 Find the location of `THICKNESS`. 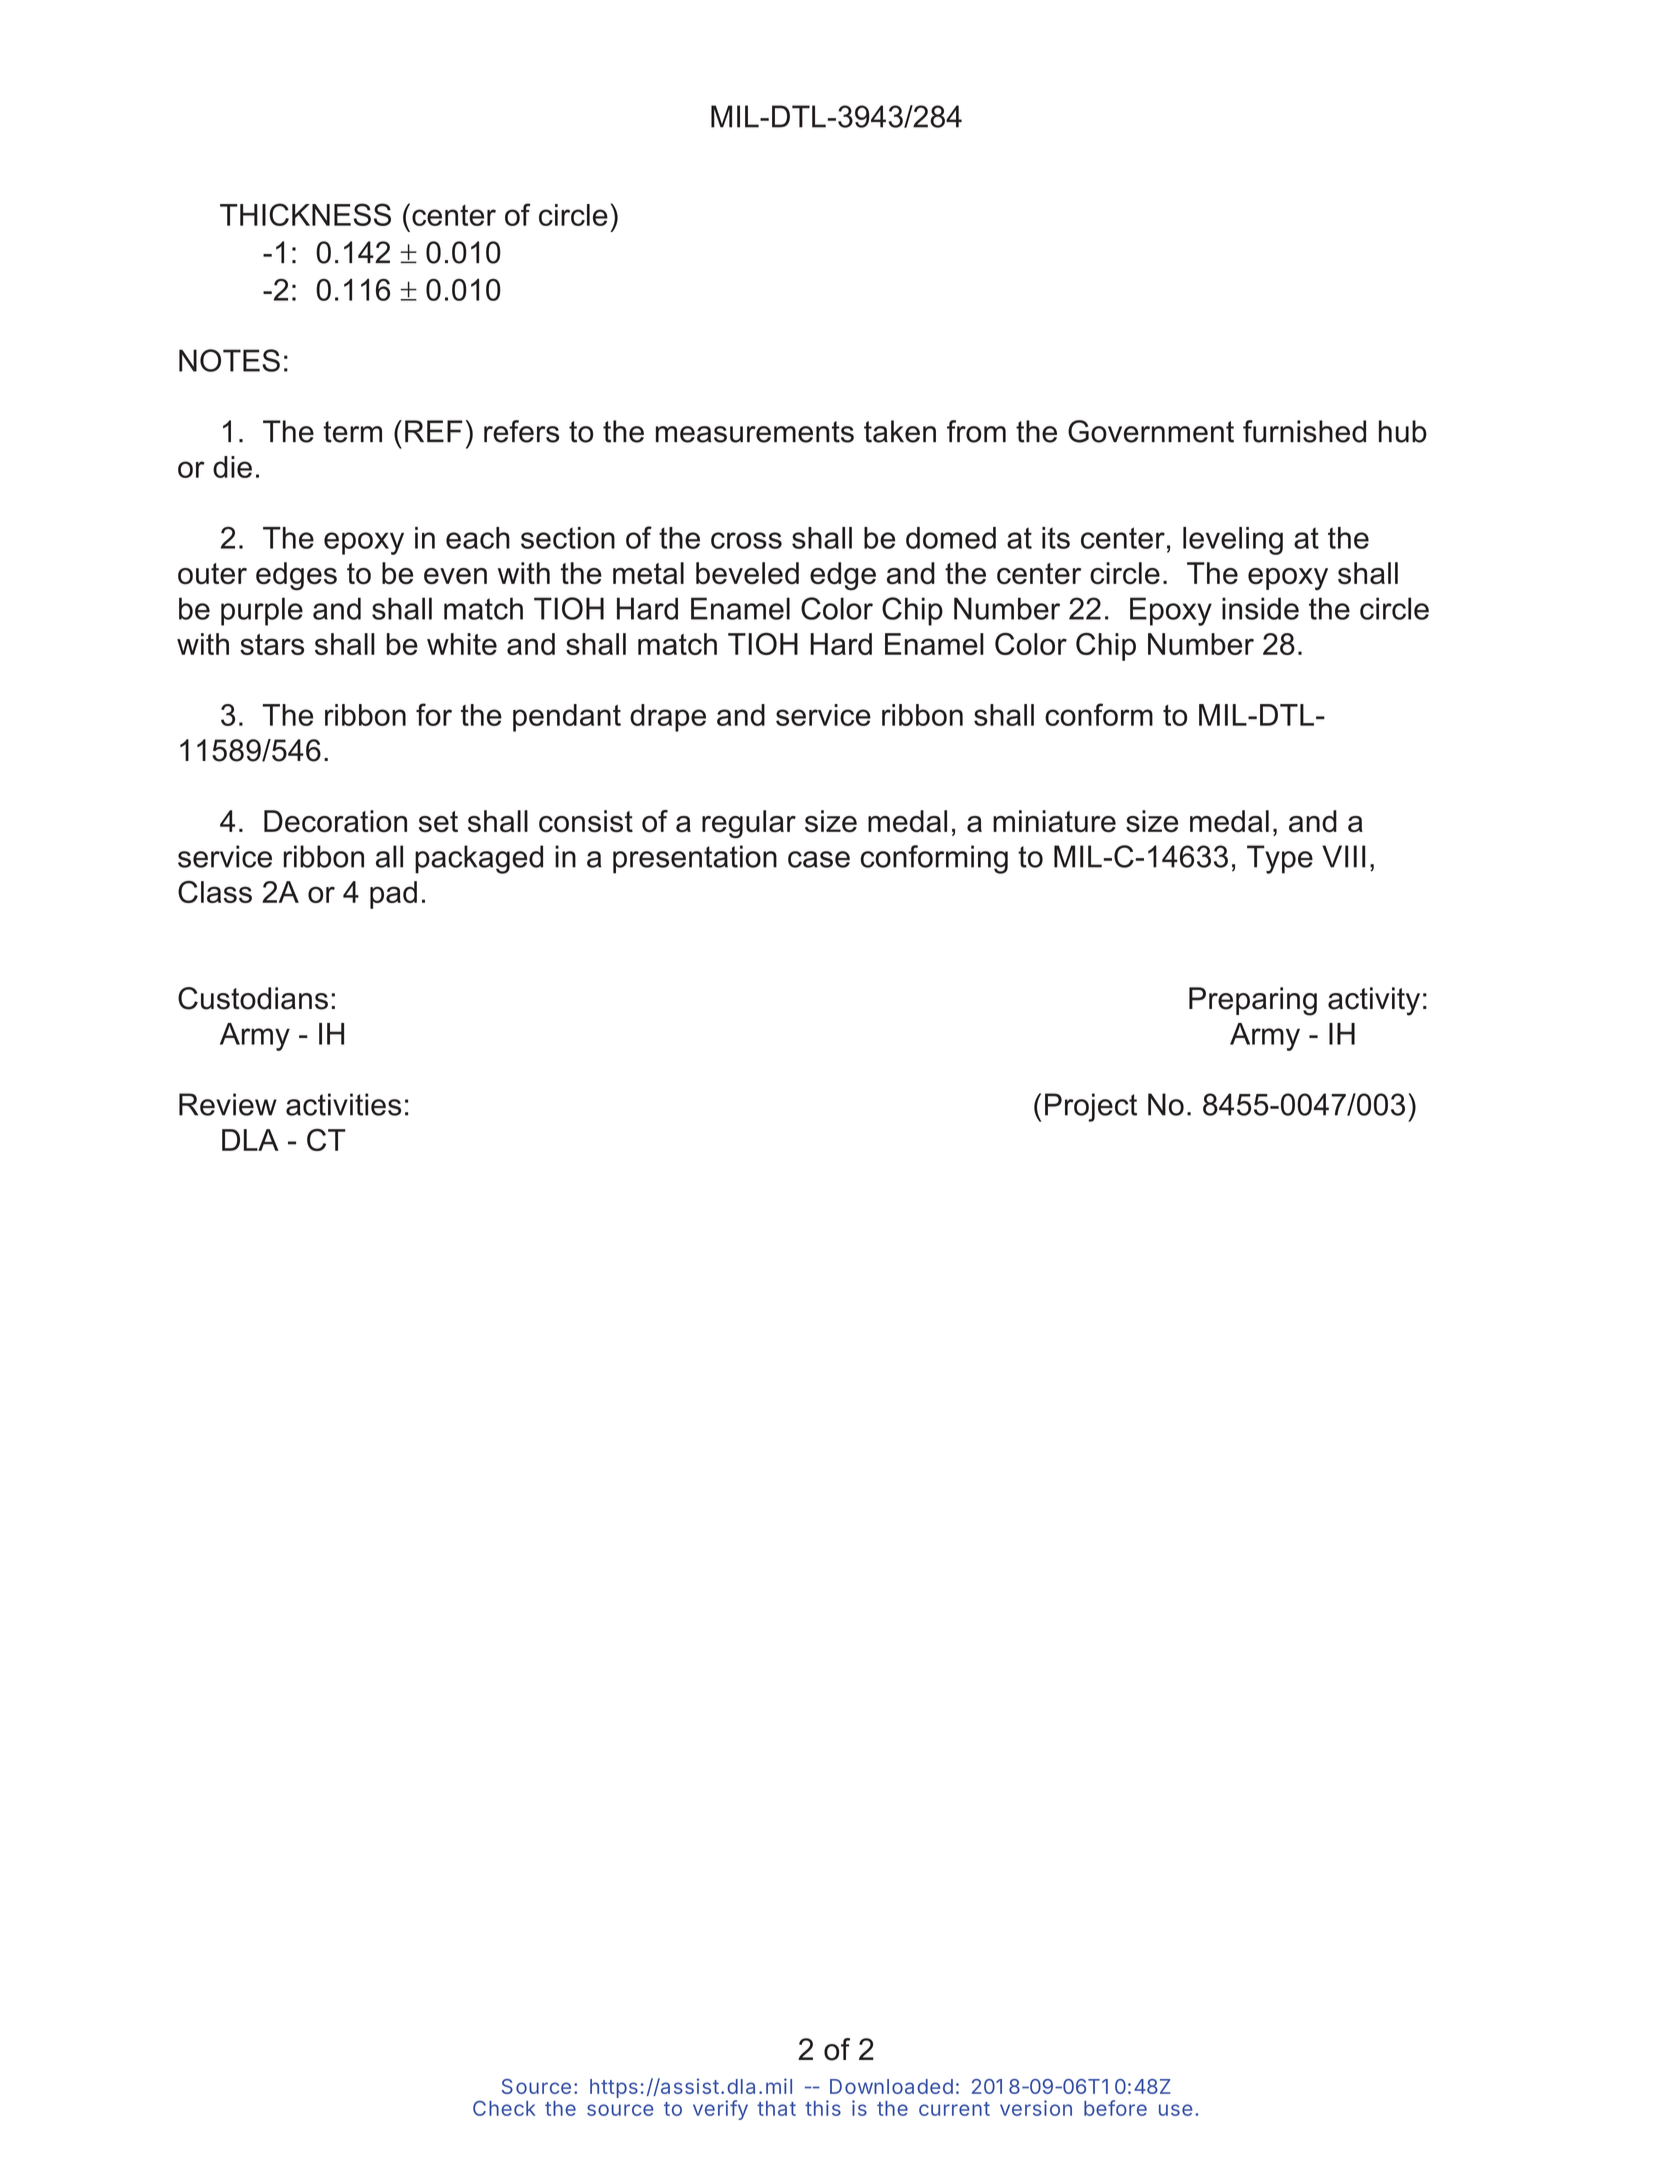

THICKNESS is located at coordinates (305, 214).
